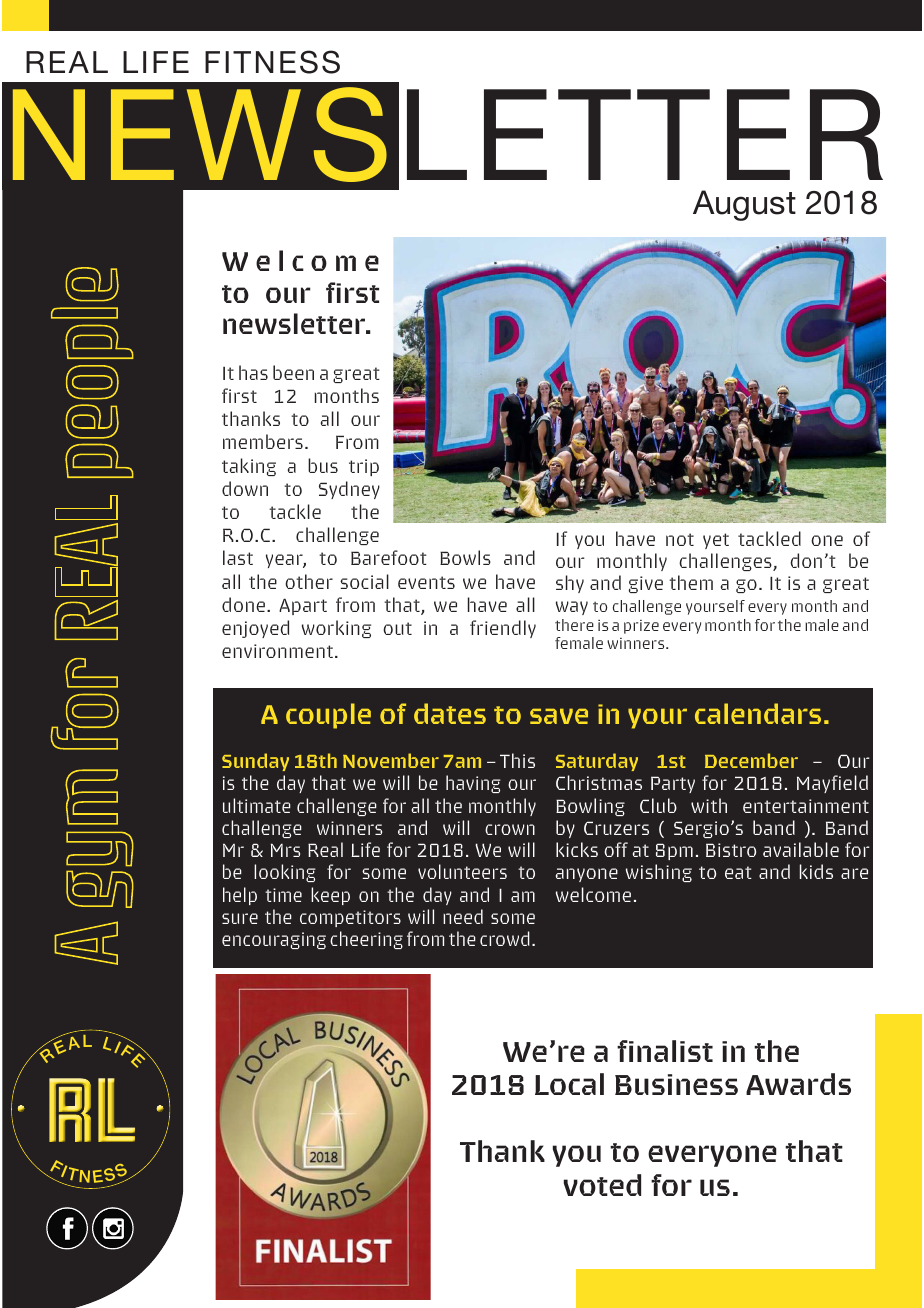  I want to click on voted, so click(602, 1185).
